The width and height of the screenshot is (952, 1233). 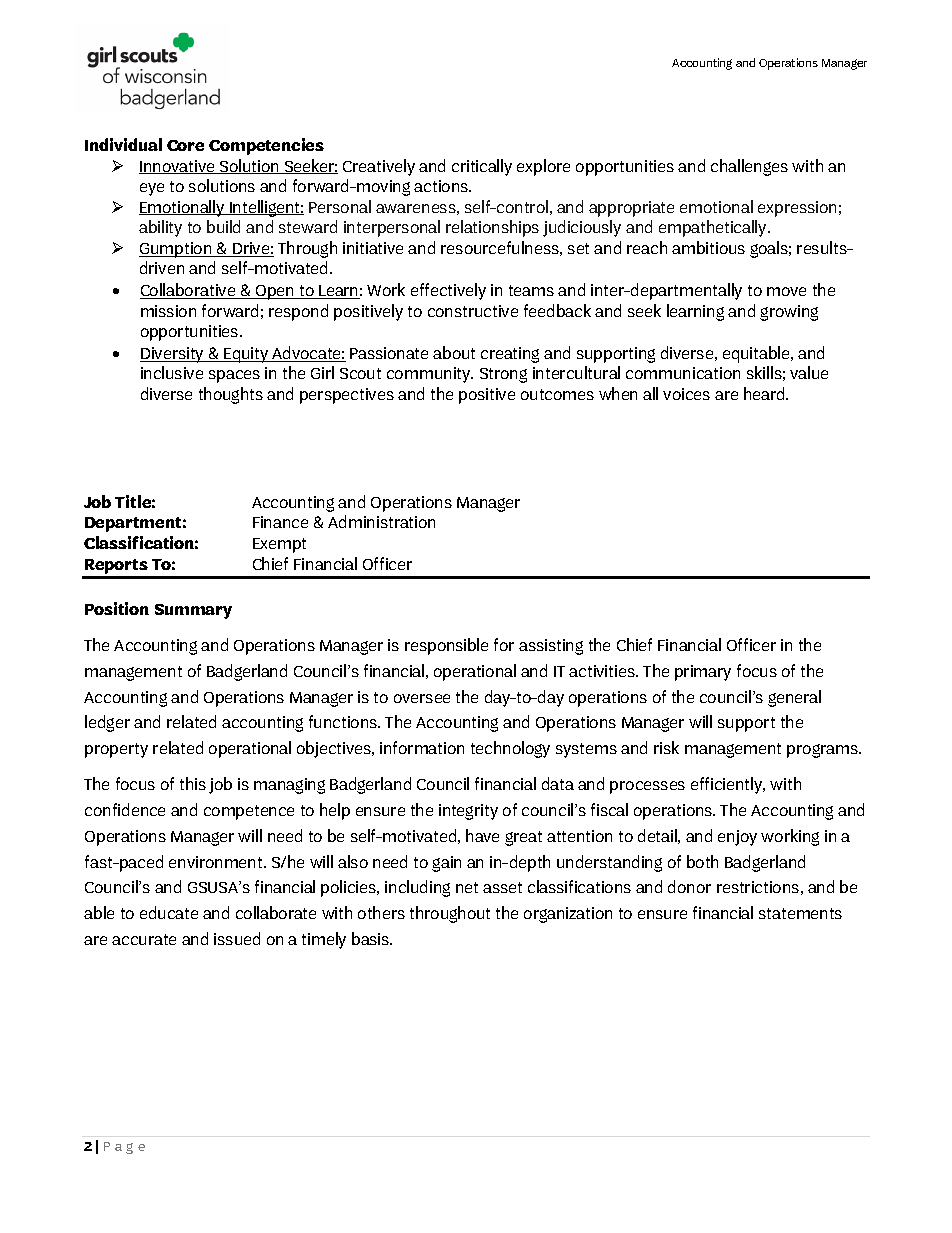 I want to click on communication, so click(x=683, y=373).
